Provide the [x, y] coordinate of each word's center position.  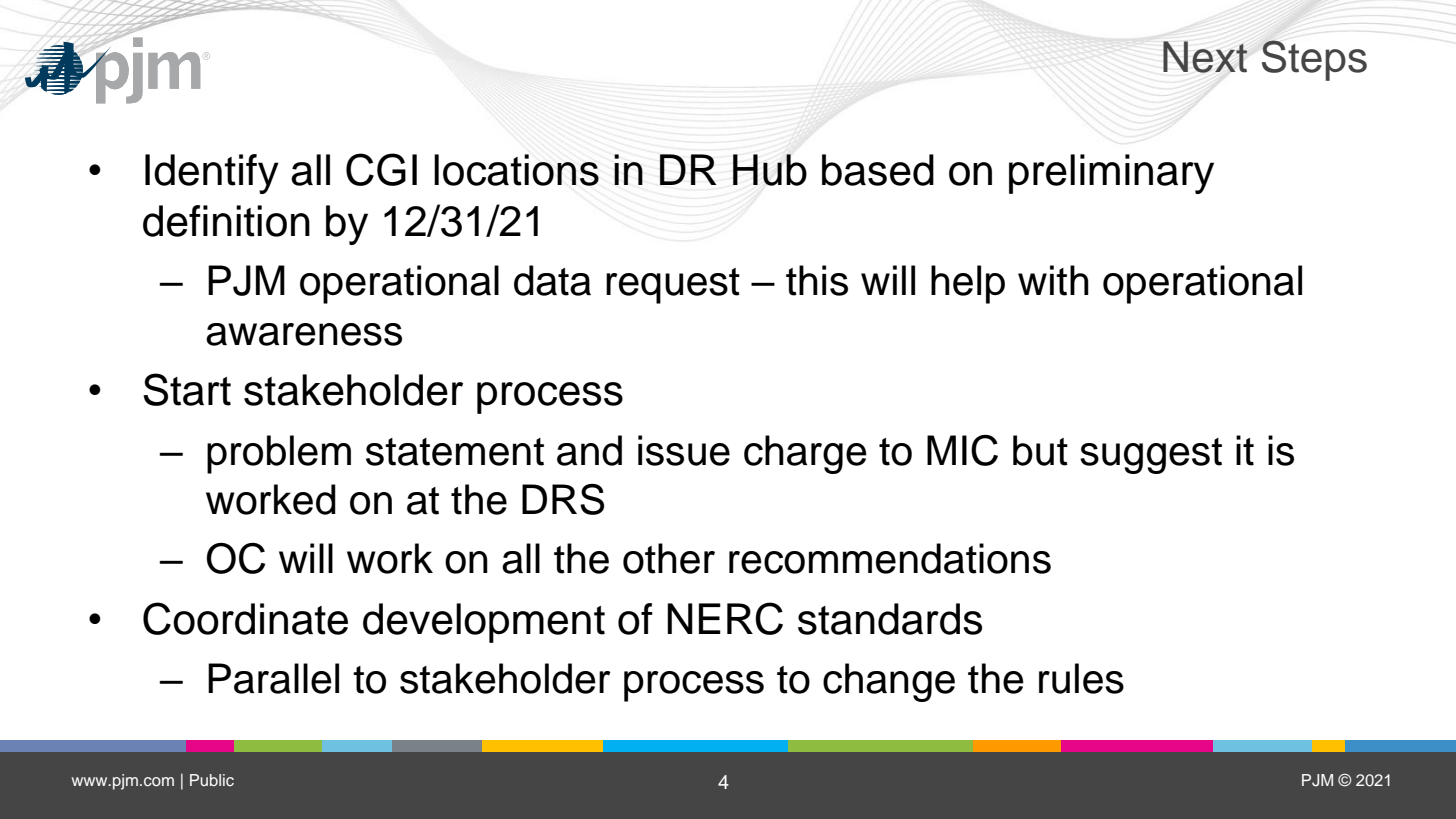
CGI [381, 169]
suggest [1151, 456]
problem [279, 454]
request [673, 286]
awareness [304, 334]
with [1053, 280]
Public [212, 780]
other [669, 558]
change [889, 682]
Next [1205, 57]
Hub [770, 170]
